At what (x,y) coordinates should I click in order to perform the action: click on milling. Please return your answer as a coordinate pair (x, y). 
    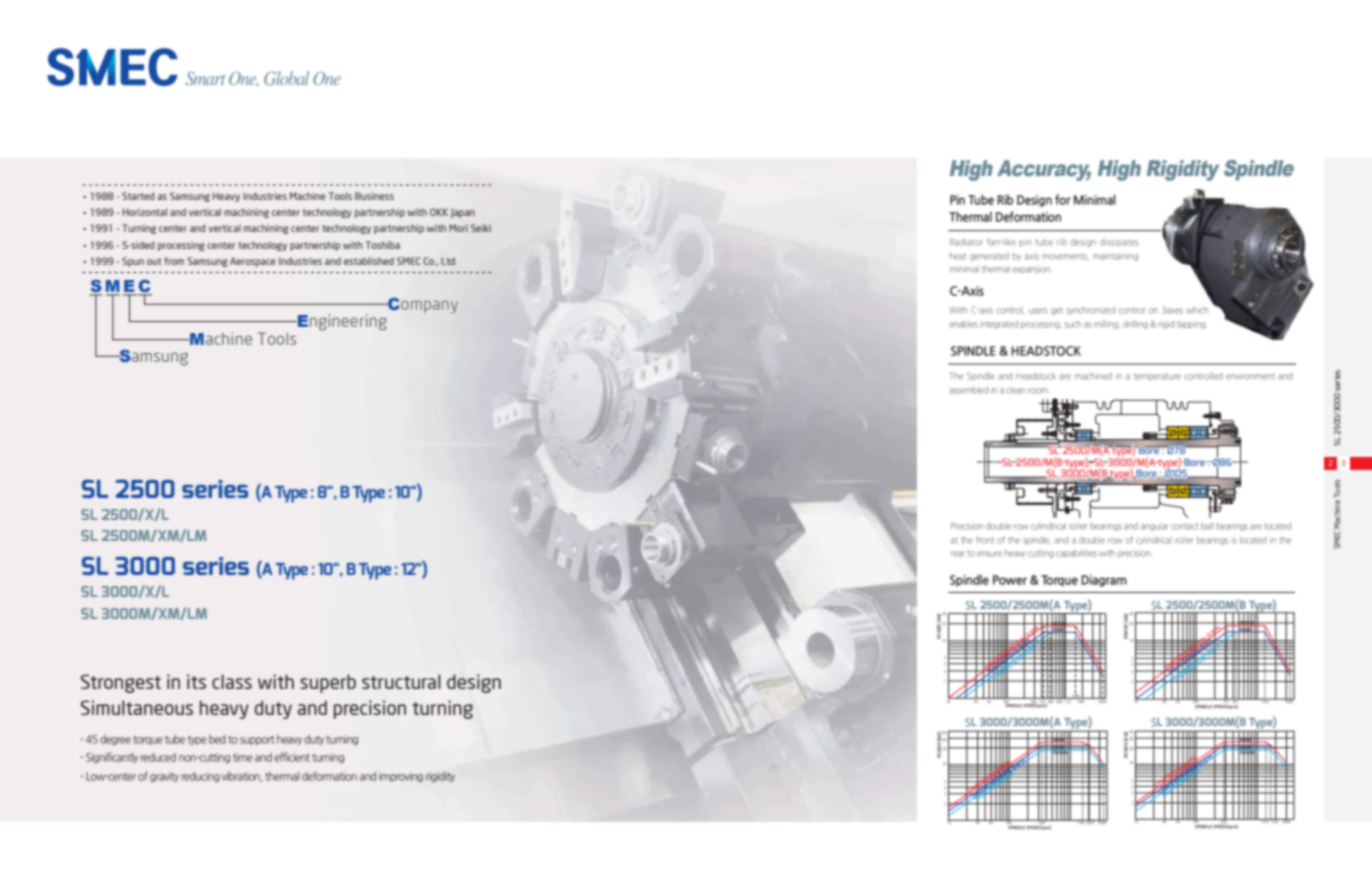
    Looking at the image, I should click on (1107, 325).
